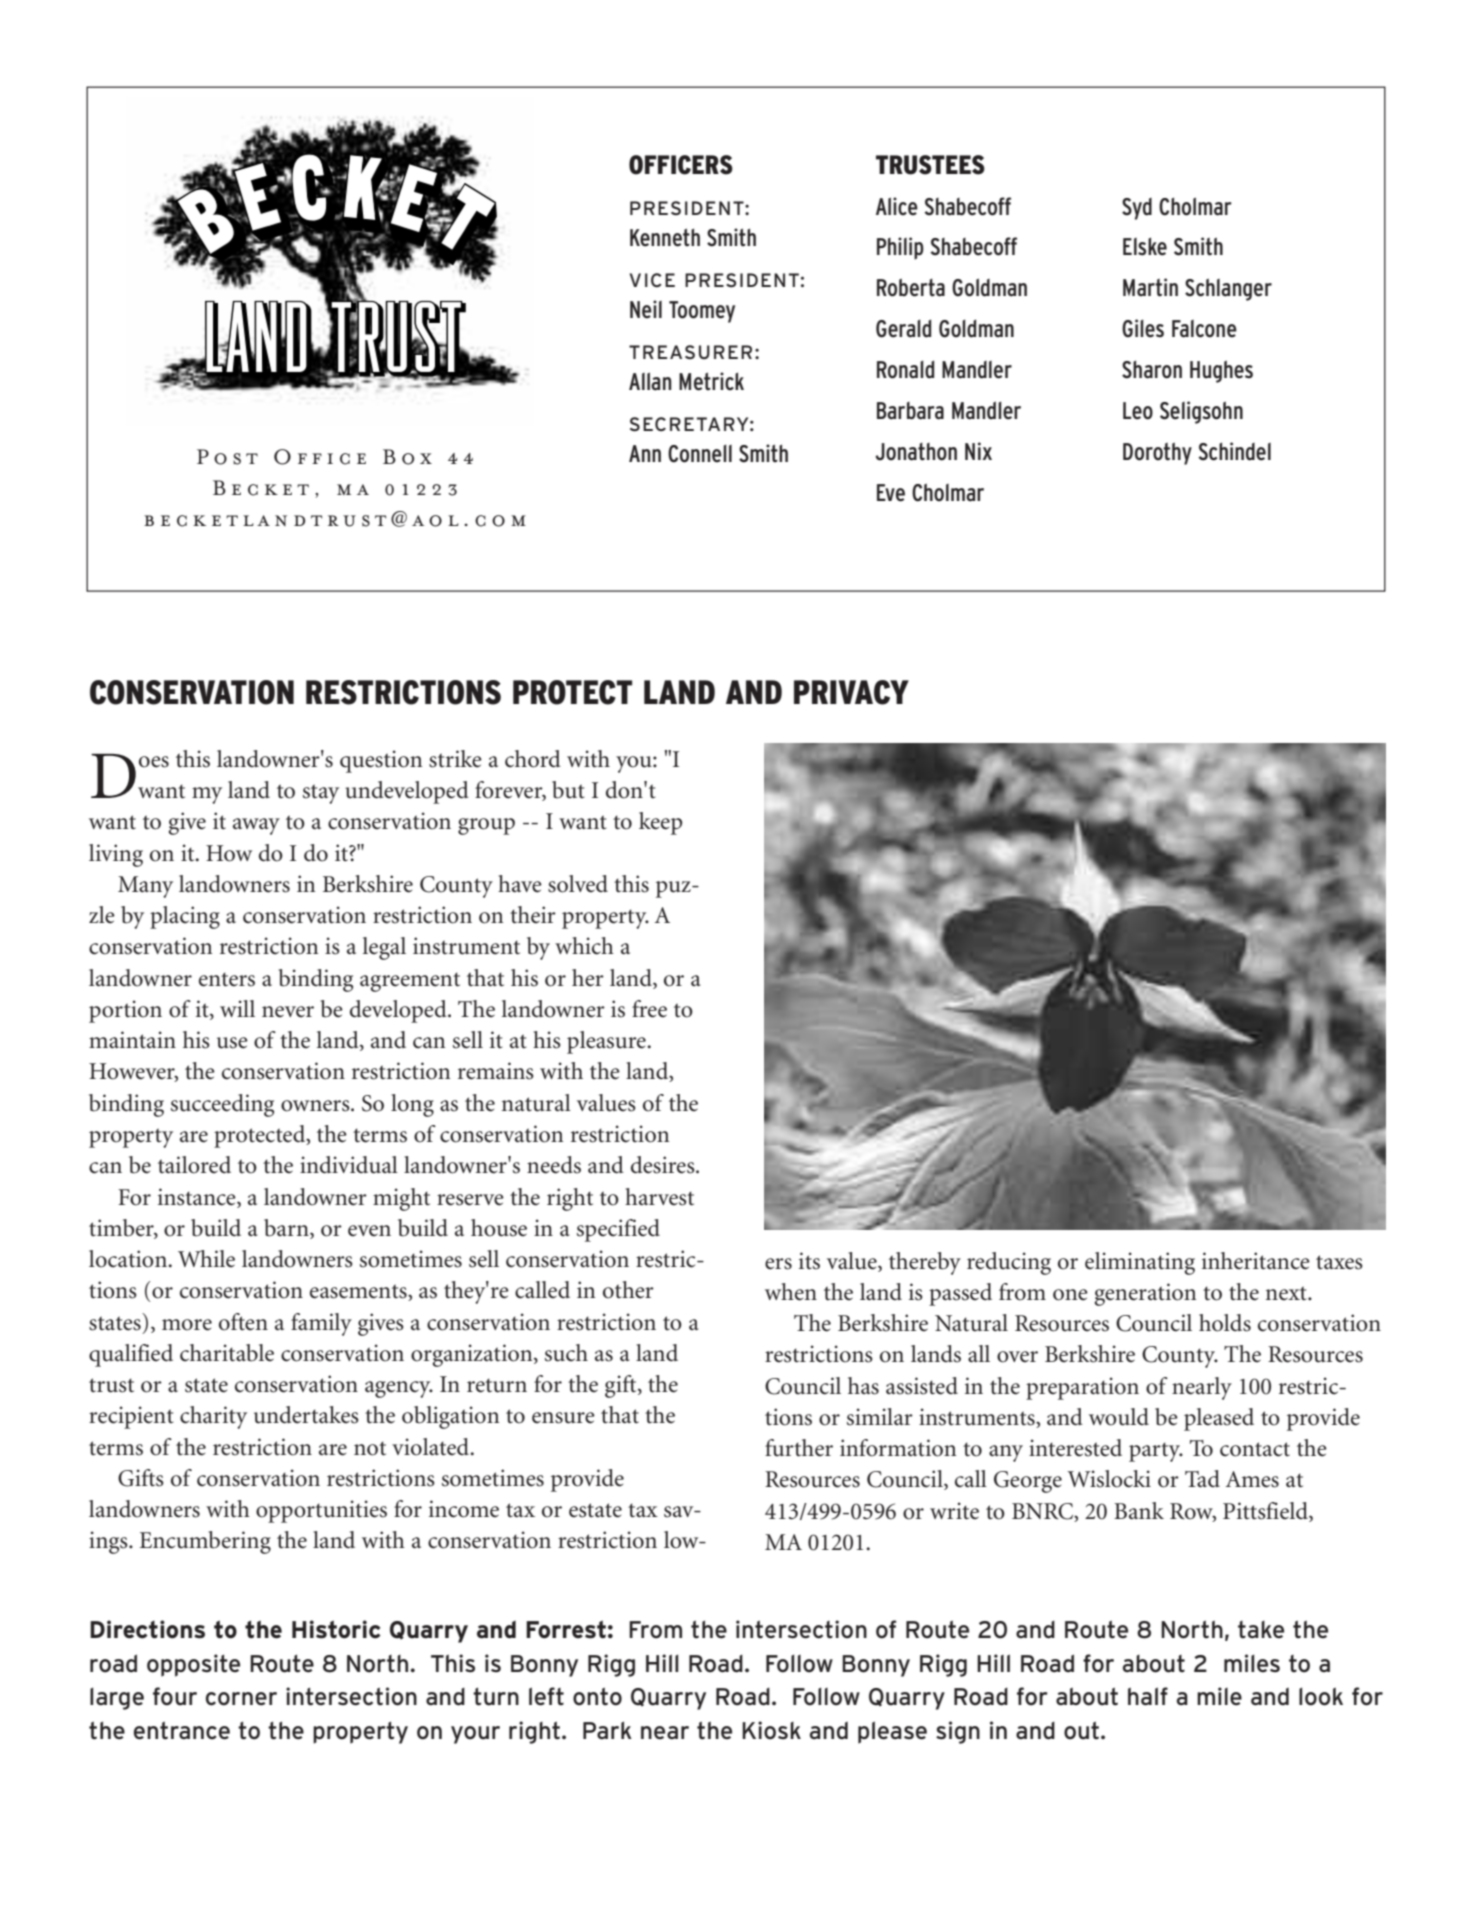 The image size is (1472, 1905). I want to click on Martin, so click(1150, 287).
